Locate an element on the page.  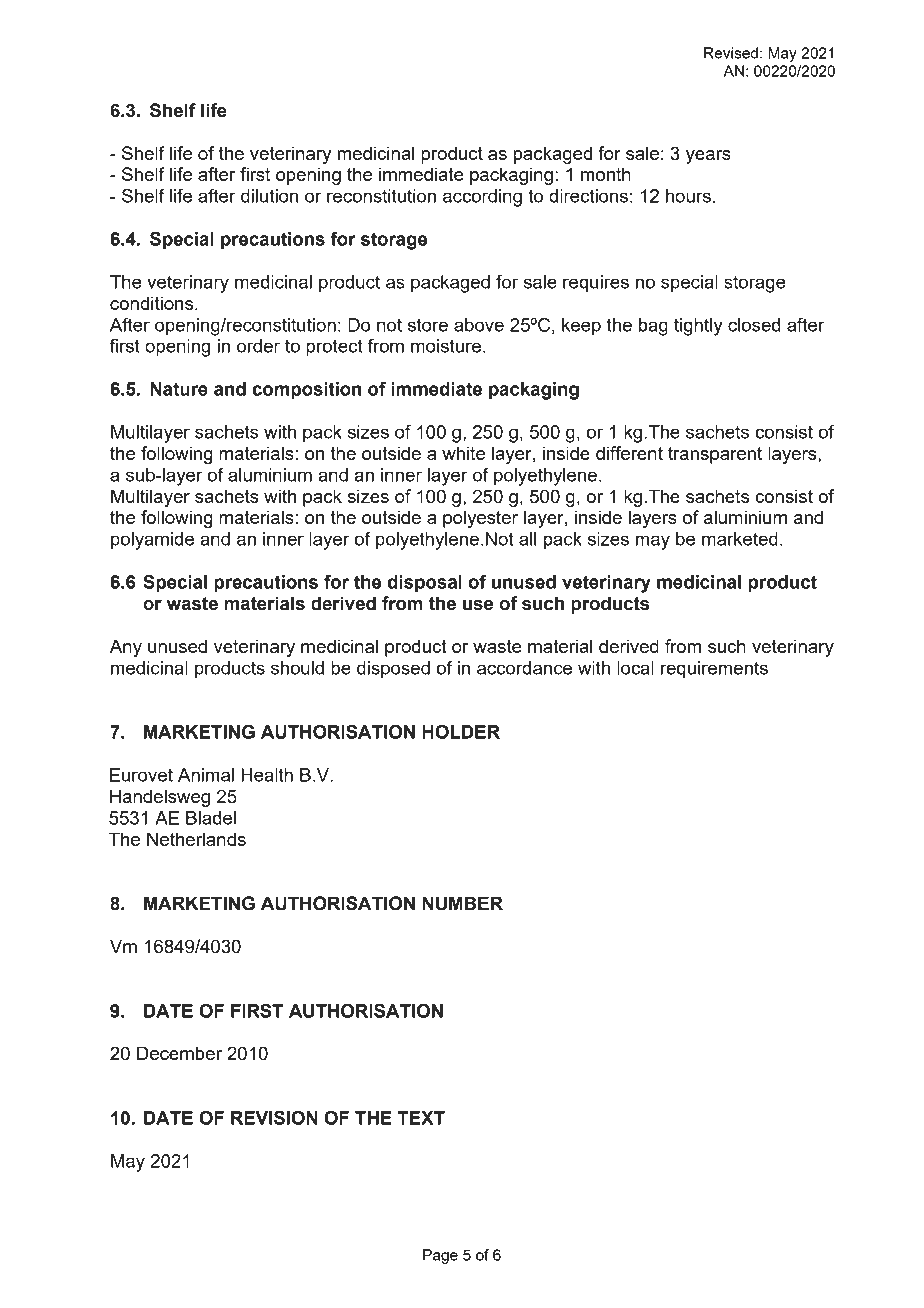
dilution is located at coordinates (269, 196).
